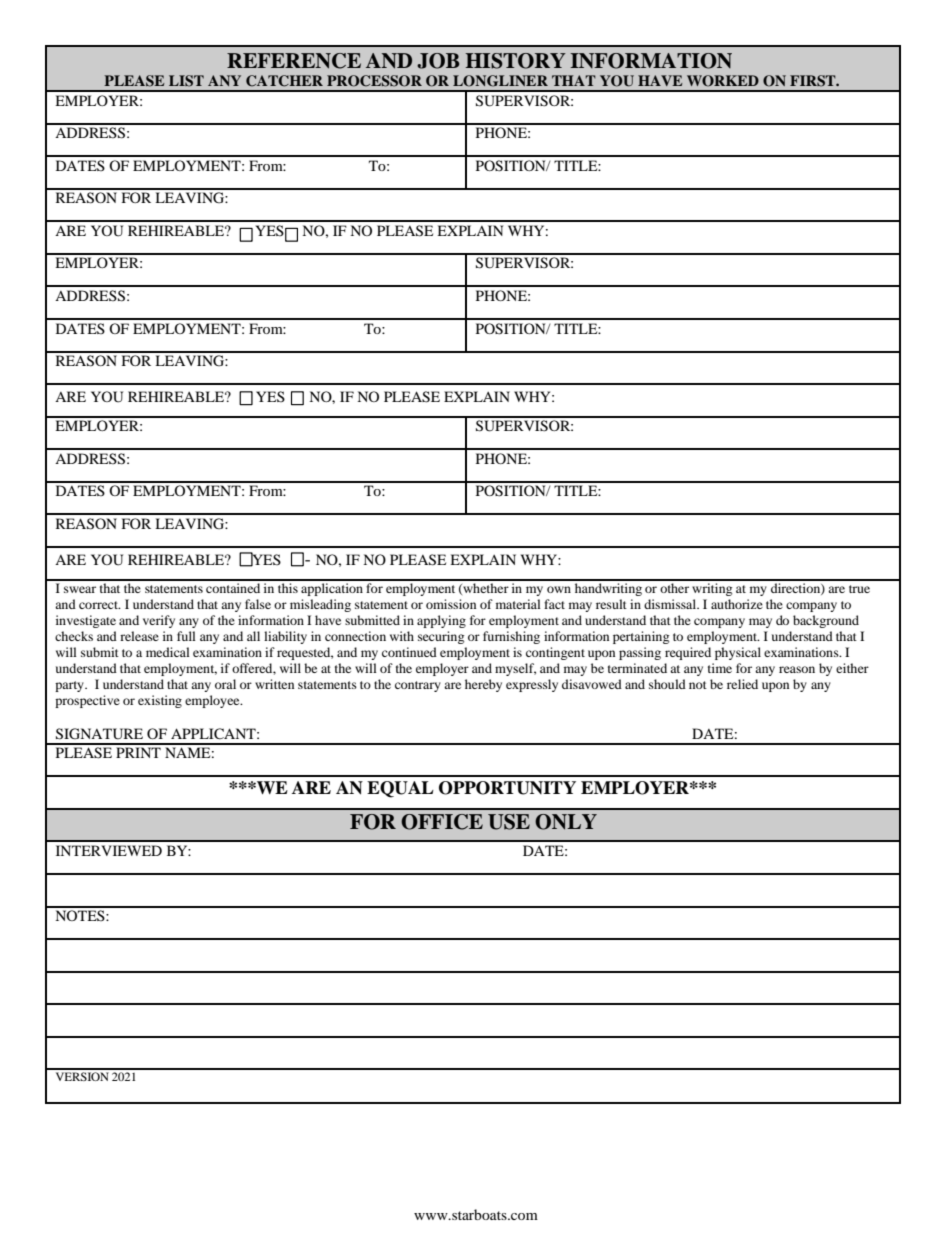  I want to click on LIST, so click(186, 81).
